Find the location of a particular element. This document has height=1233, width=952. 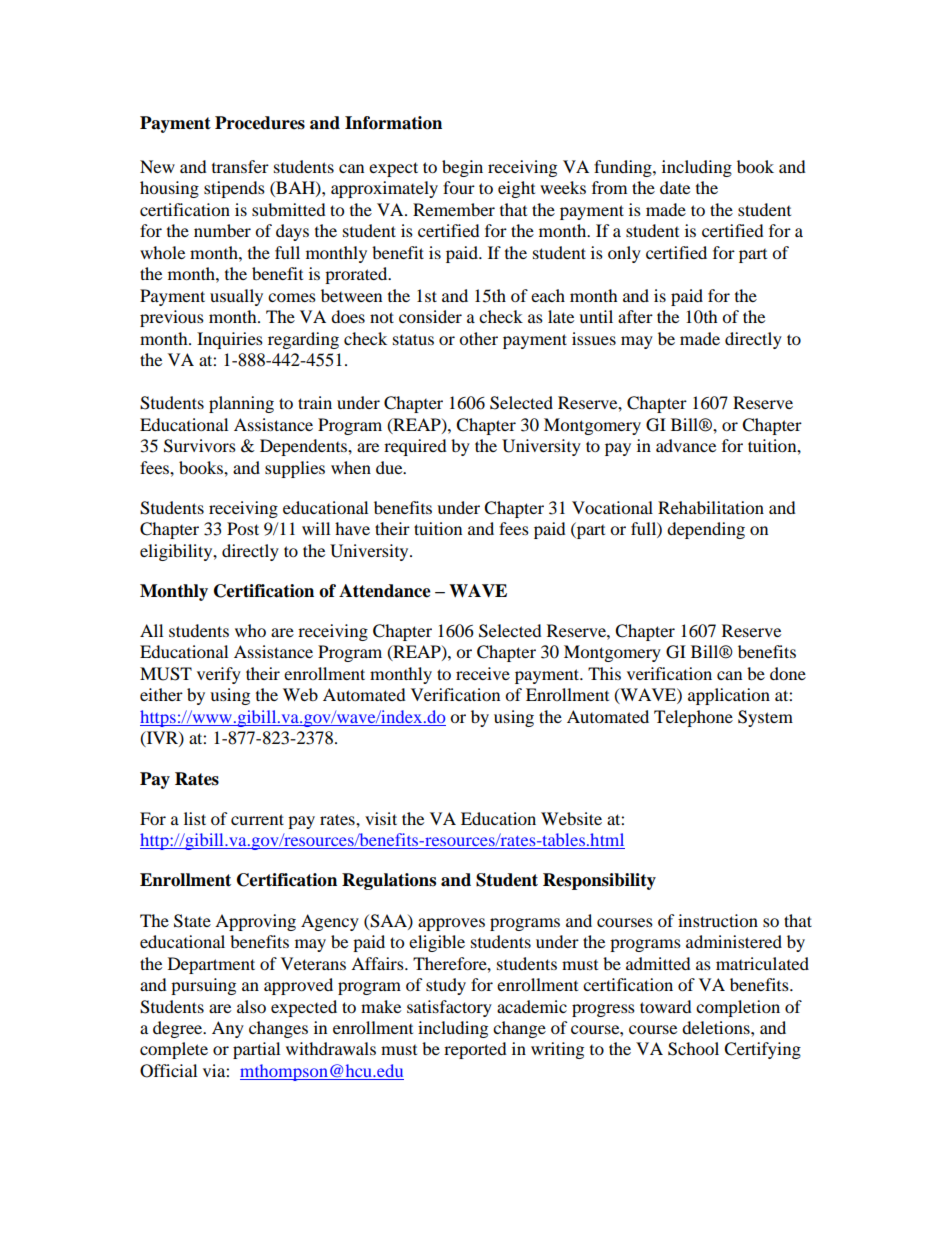

reported is located at coordinates (475, 1050).
